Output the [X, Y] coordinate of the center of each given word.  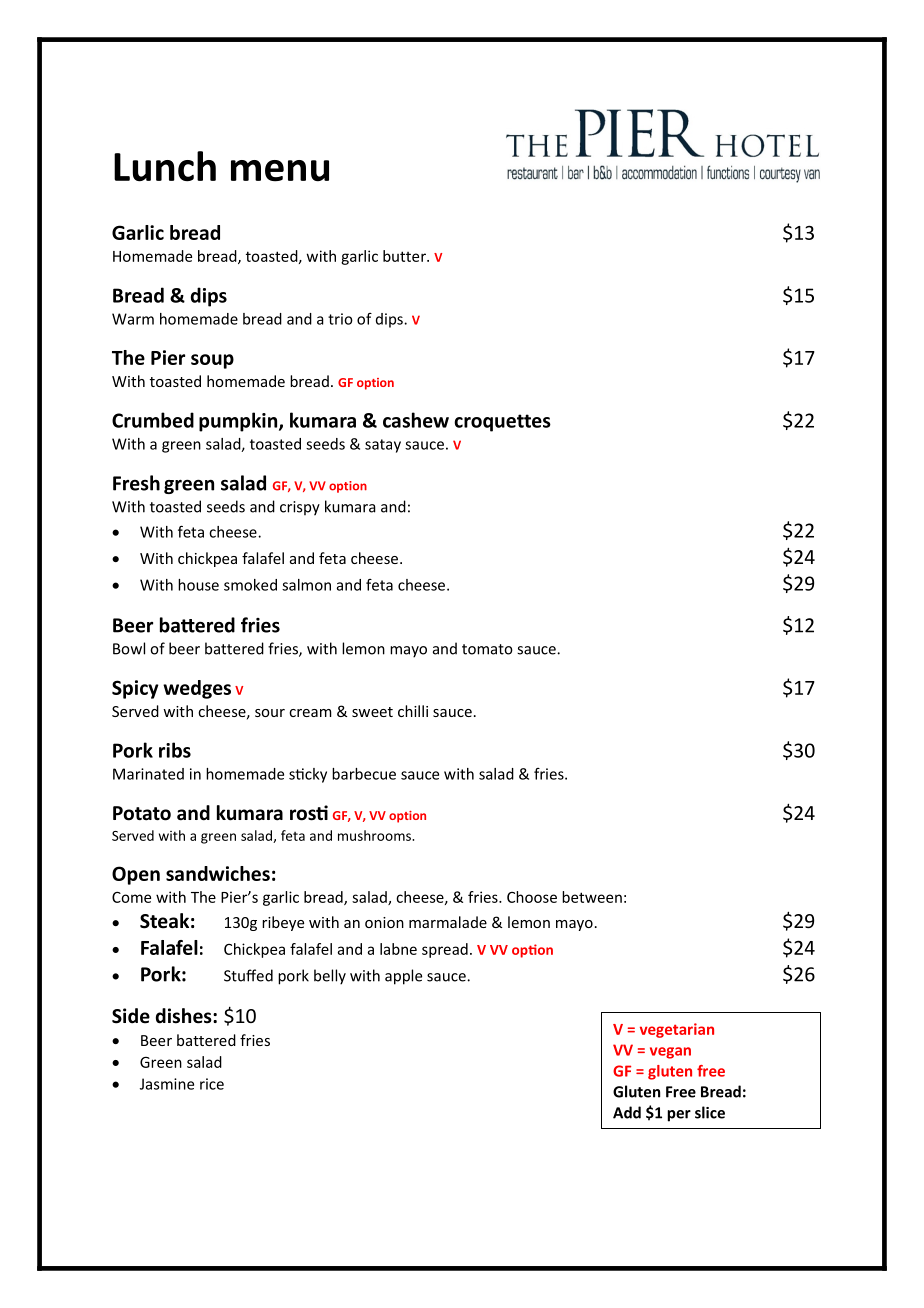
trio [340, 319]
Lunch [165, 166]
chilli [413, 711]
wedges [197, 689]
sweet [372, 712]
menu [280, 171]
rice [212, 1084]
